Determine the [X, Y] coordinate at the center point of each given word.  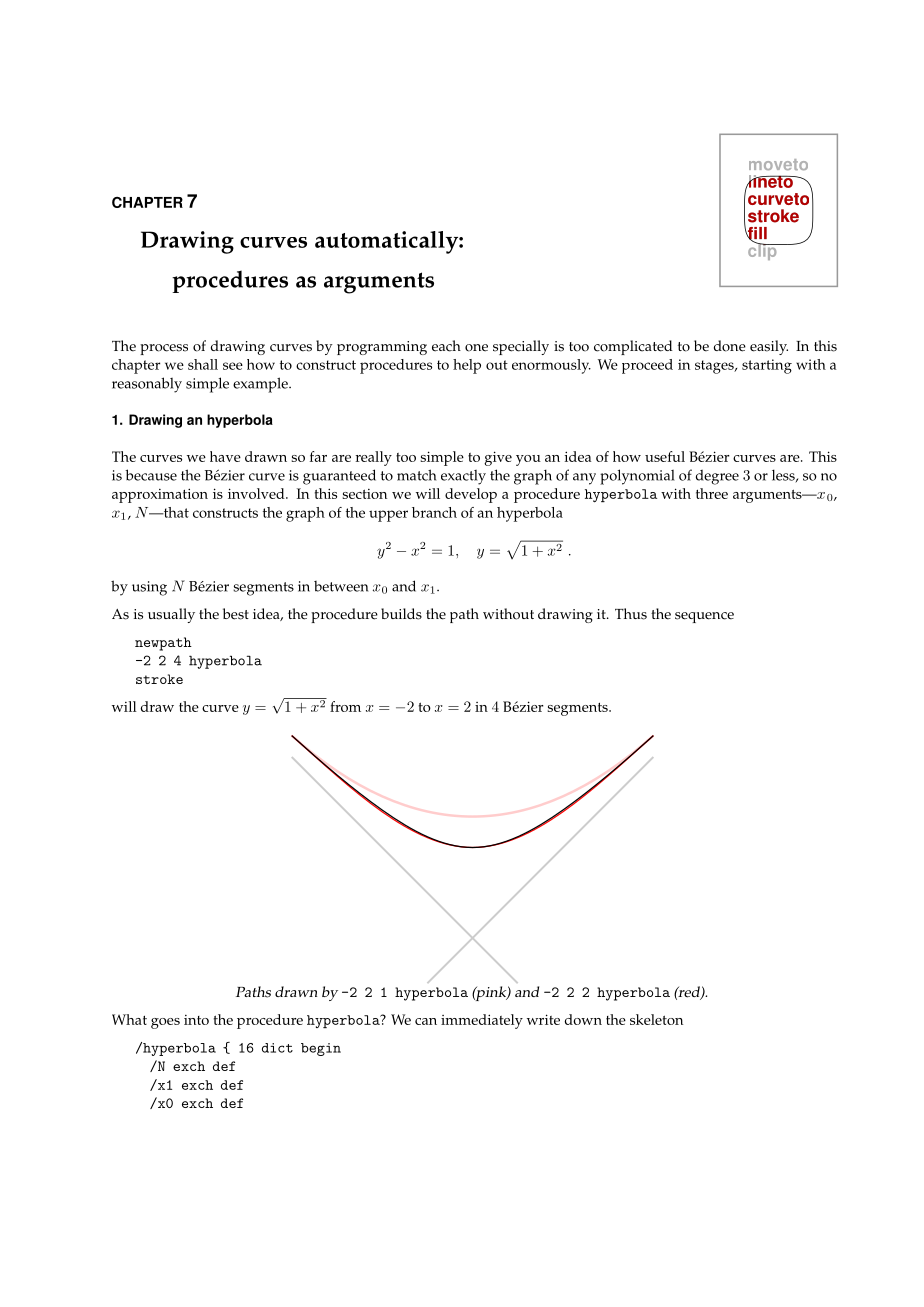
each [446, 346]
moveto [778, 164]
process [164, 349]
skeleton [656, 1019]
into [196, 1020]
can [426, 1021]
